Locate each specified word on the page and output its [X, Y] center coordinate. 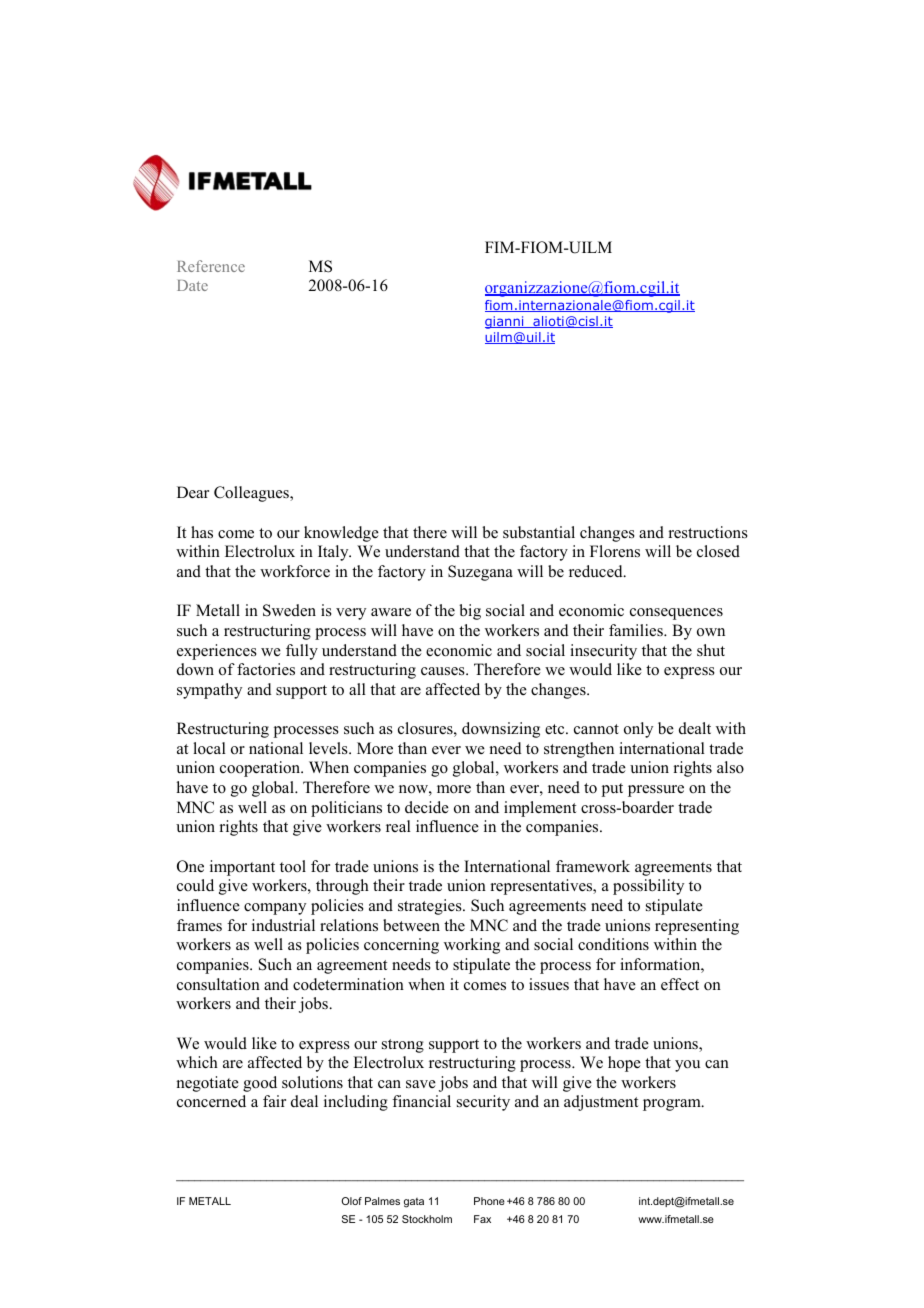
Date [192, 285]
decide [427, 807]
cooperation [261, 769]
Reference [211, 266]
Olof [352, 1201]
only [638, 730]
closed [718, 551]
